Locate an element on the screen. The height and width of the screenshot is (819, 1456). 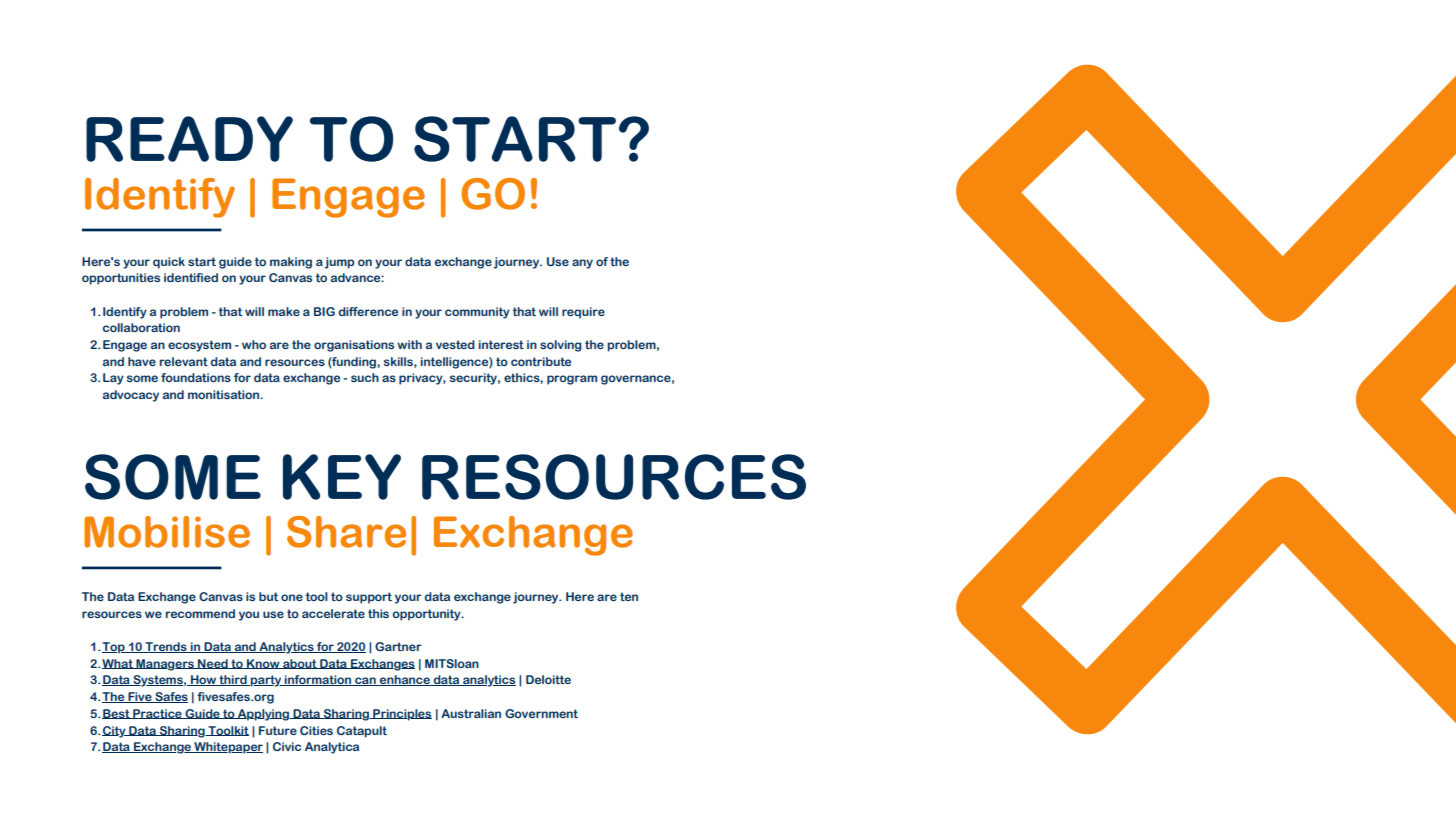
any is located at coordinates (582, 264).
